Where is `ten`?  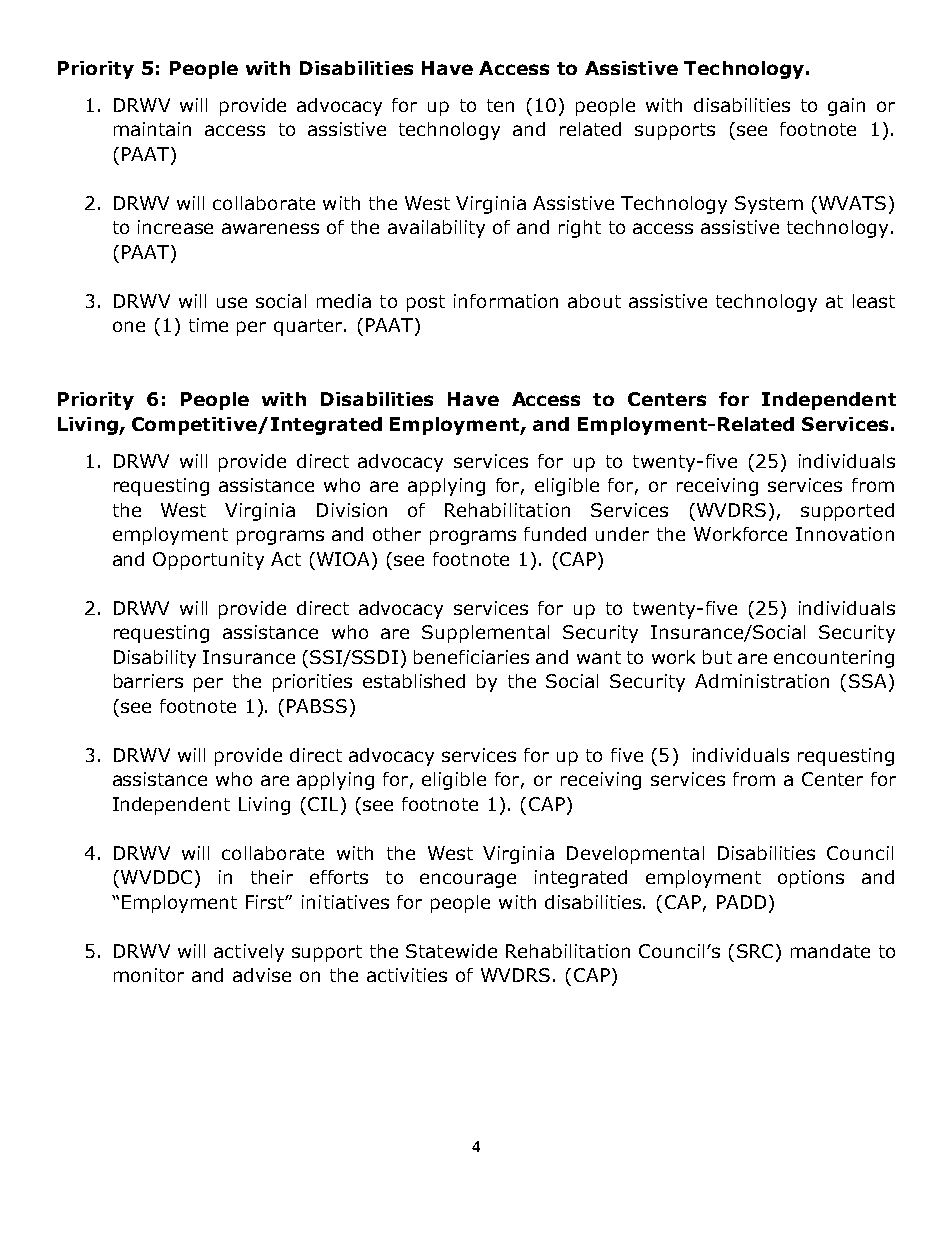
ten is located at coordinates (500, 105).
